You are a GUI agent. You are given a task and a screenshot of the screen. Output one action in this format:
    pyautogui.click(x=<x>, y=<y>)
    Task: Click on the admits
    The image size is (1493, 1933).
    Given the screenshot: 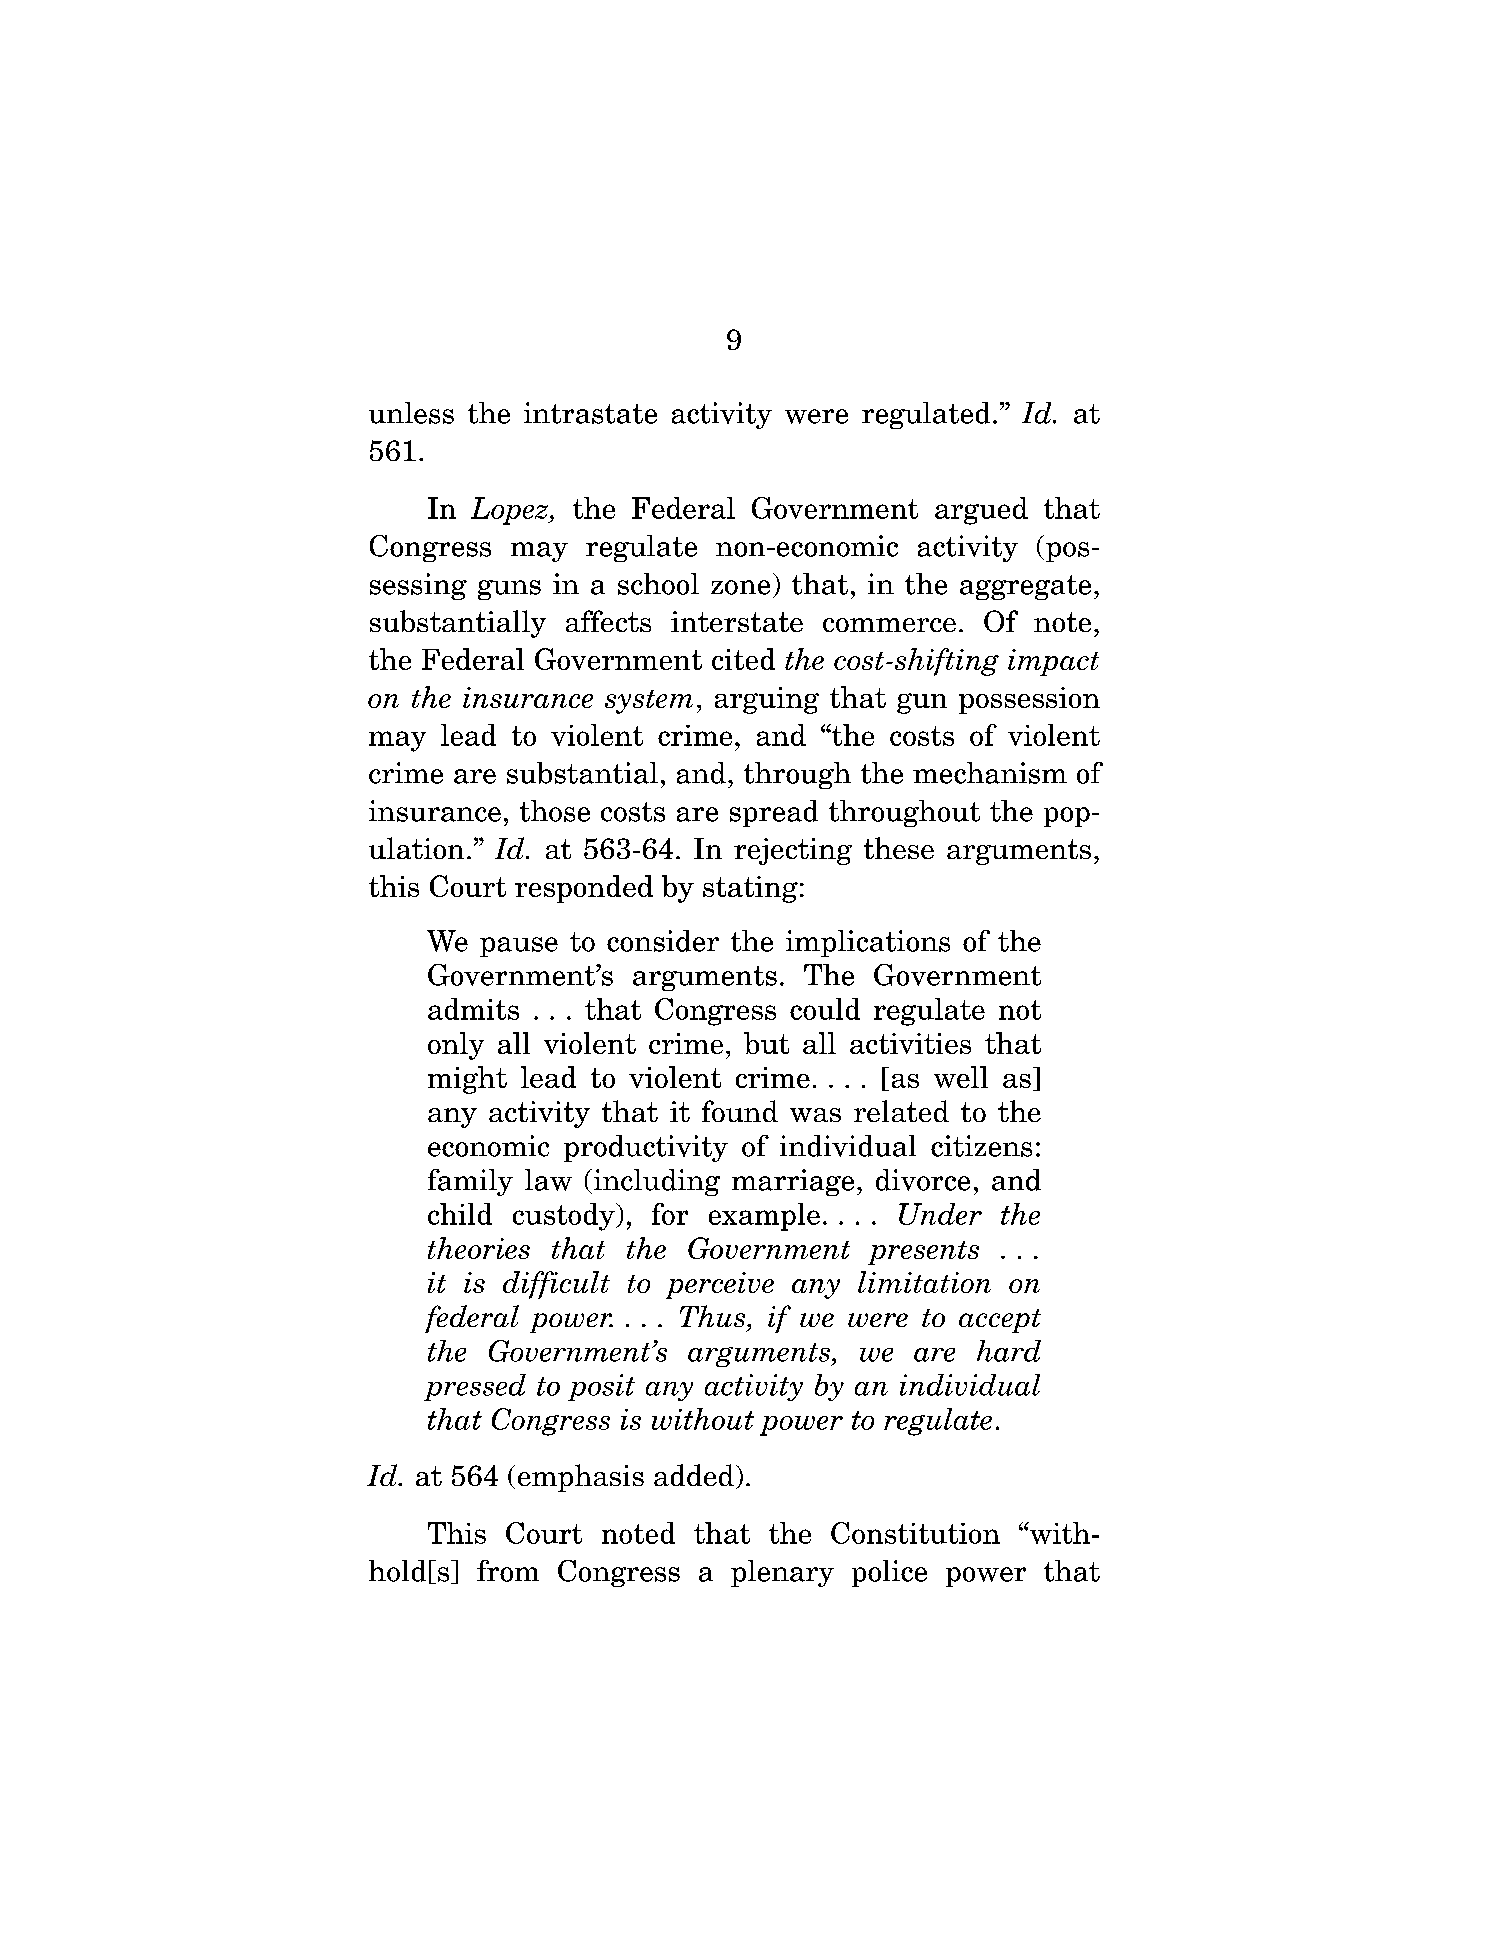 What is the action you would take?
    pyautogui.click(x=473, y=1009)
